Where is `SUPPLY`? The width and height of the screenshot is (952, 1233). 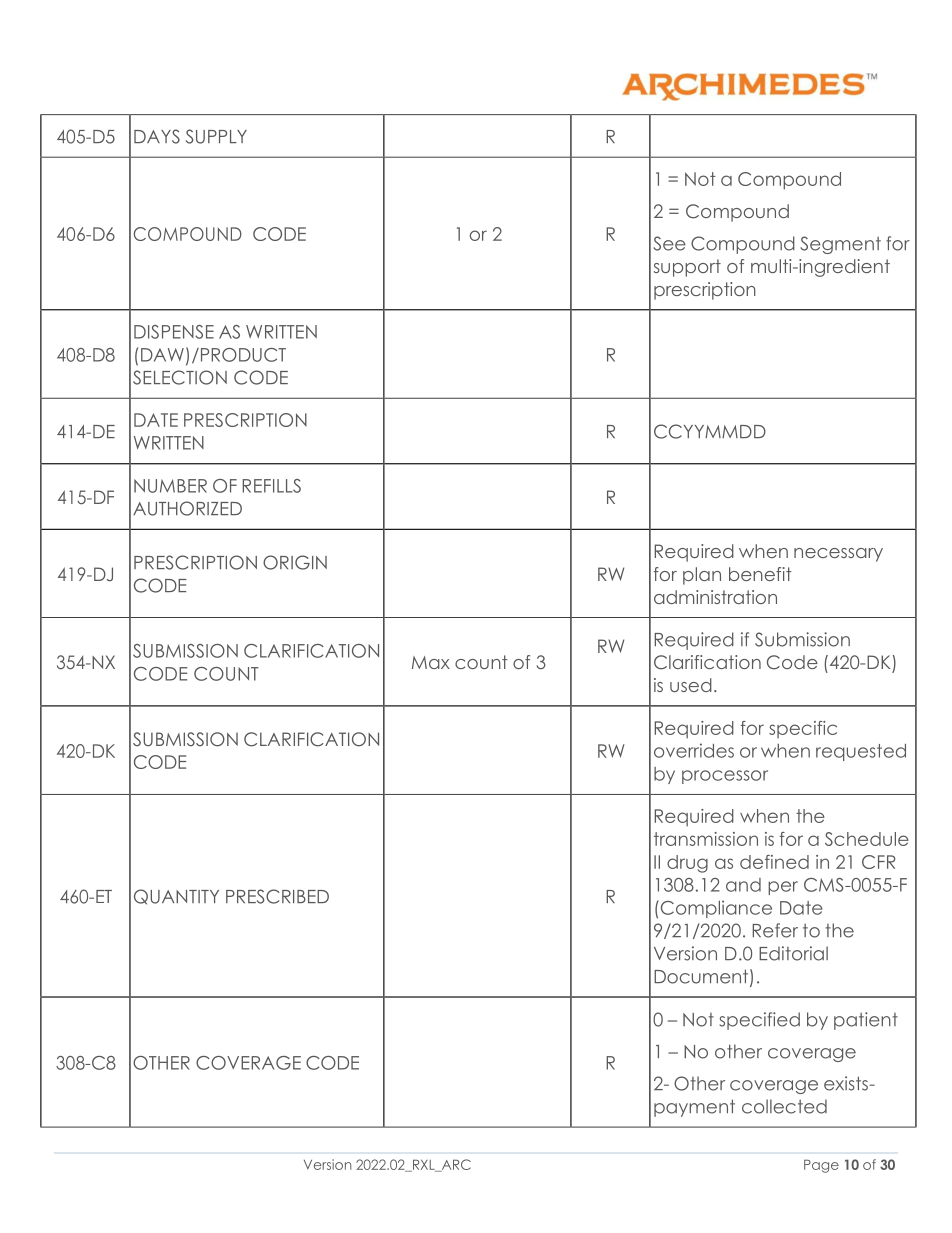
SUPPLY is located at coordinates (216, 136).
